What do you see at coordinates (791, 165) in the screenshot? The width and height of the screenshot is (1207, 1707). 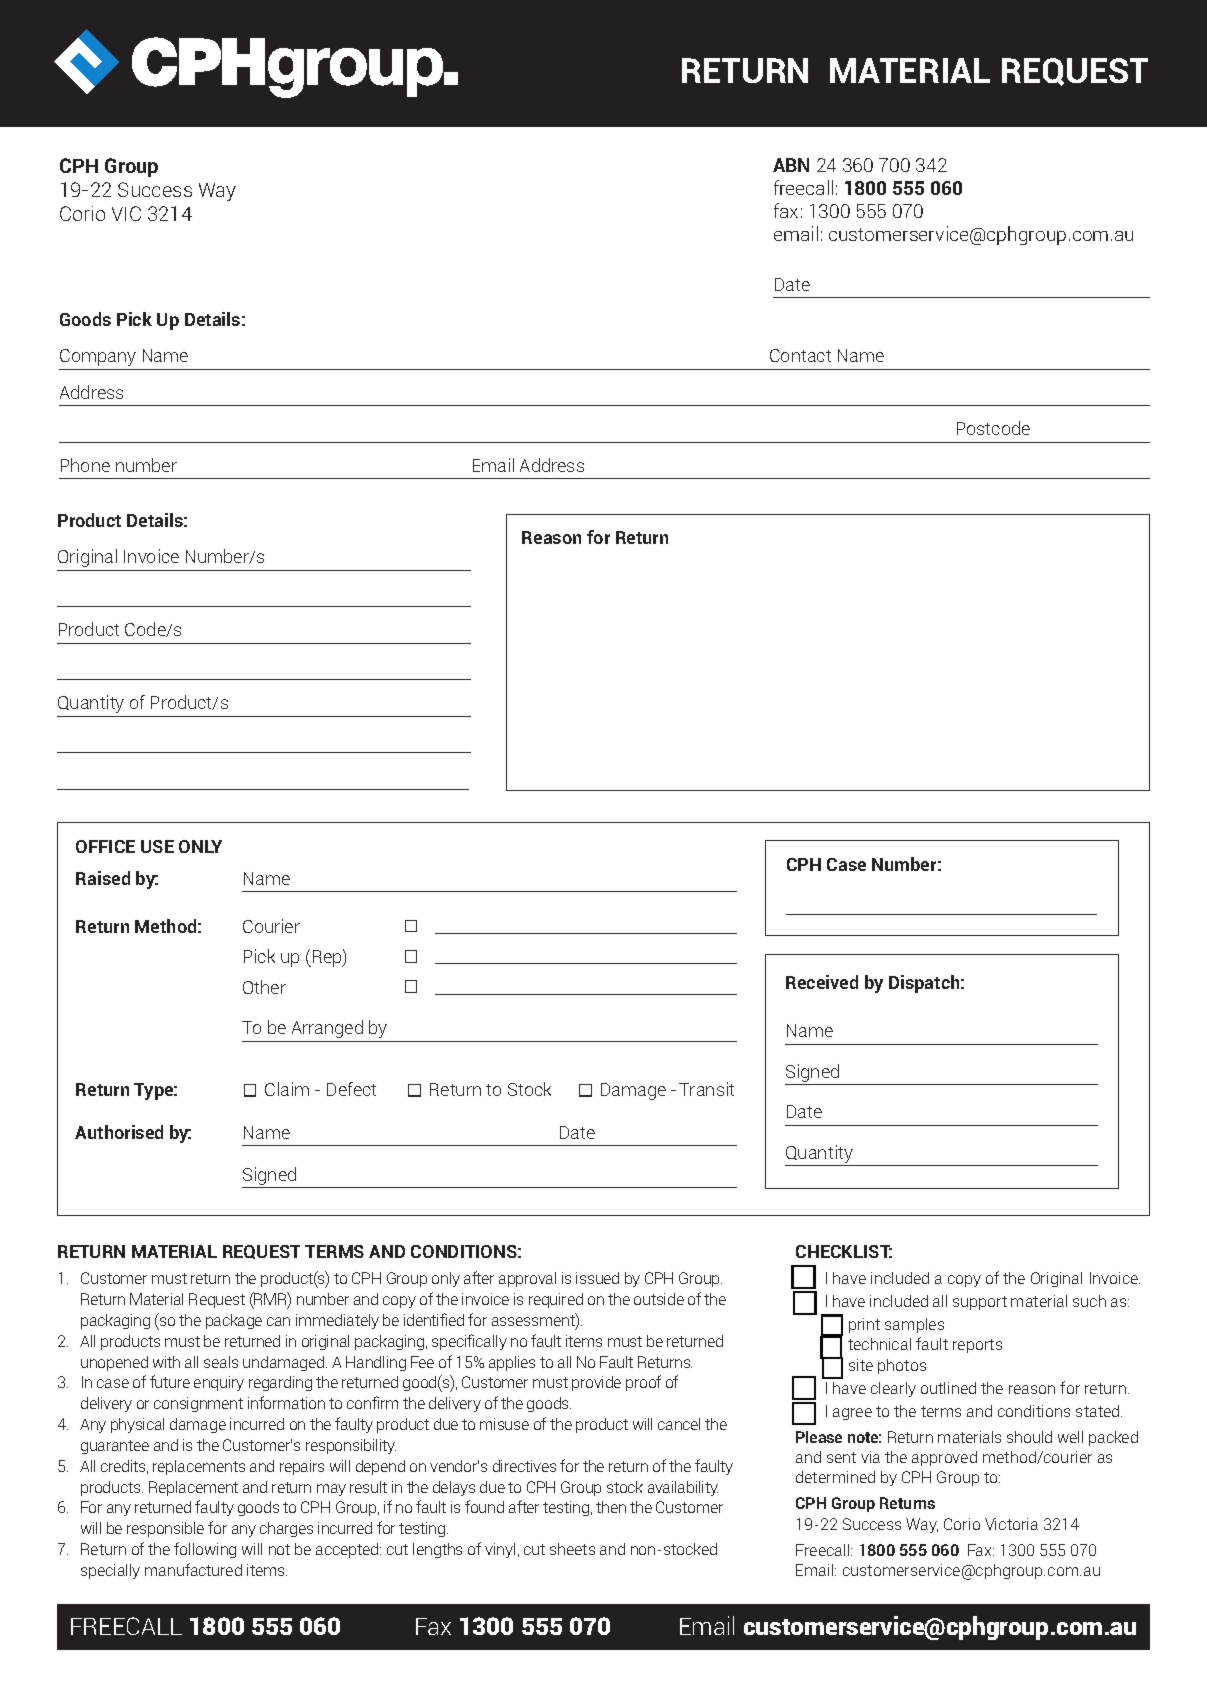 I see `ABN` at bounding box center [791, 165].
